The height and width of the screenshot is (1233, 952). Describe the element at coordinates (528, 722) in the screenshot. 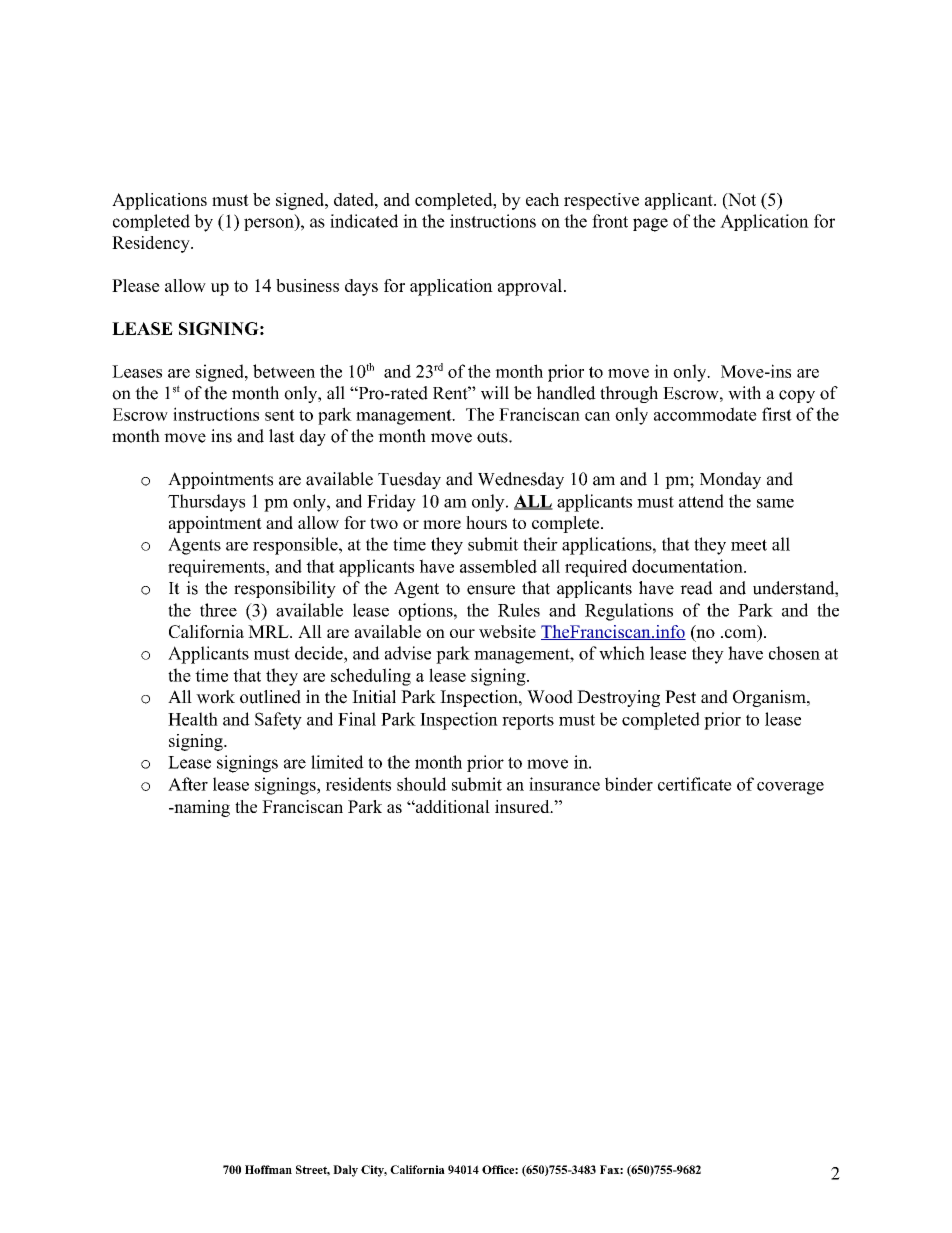

I see `reports` at that location.
